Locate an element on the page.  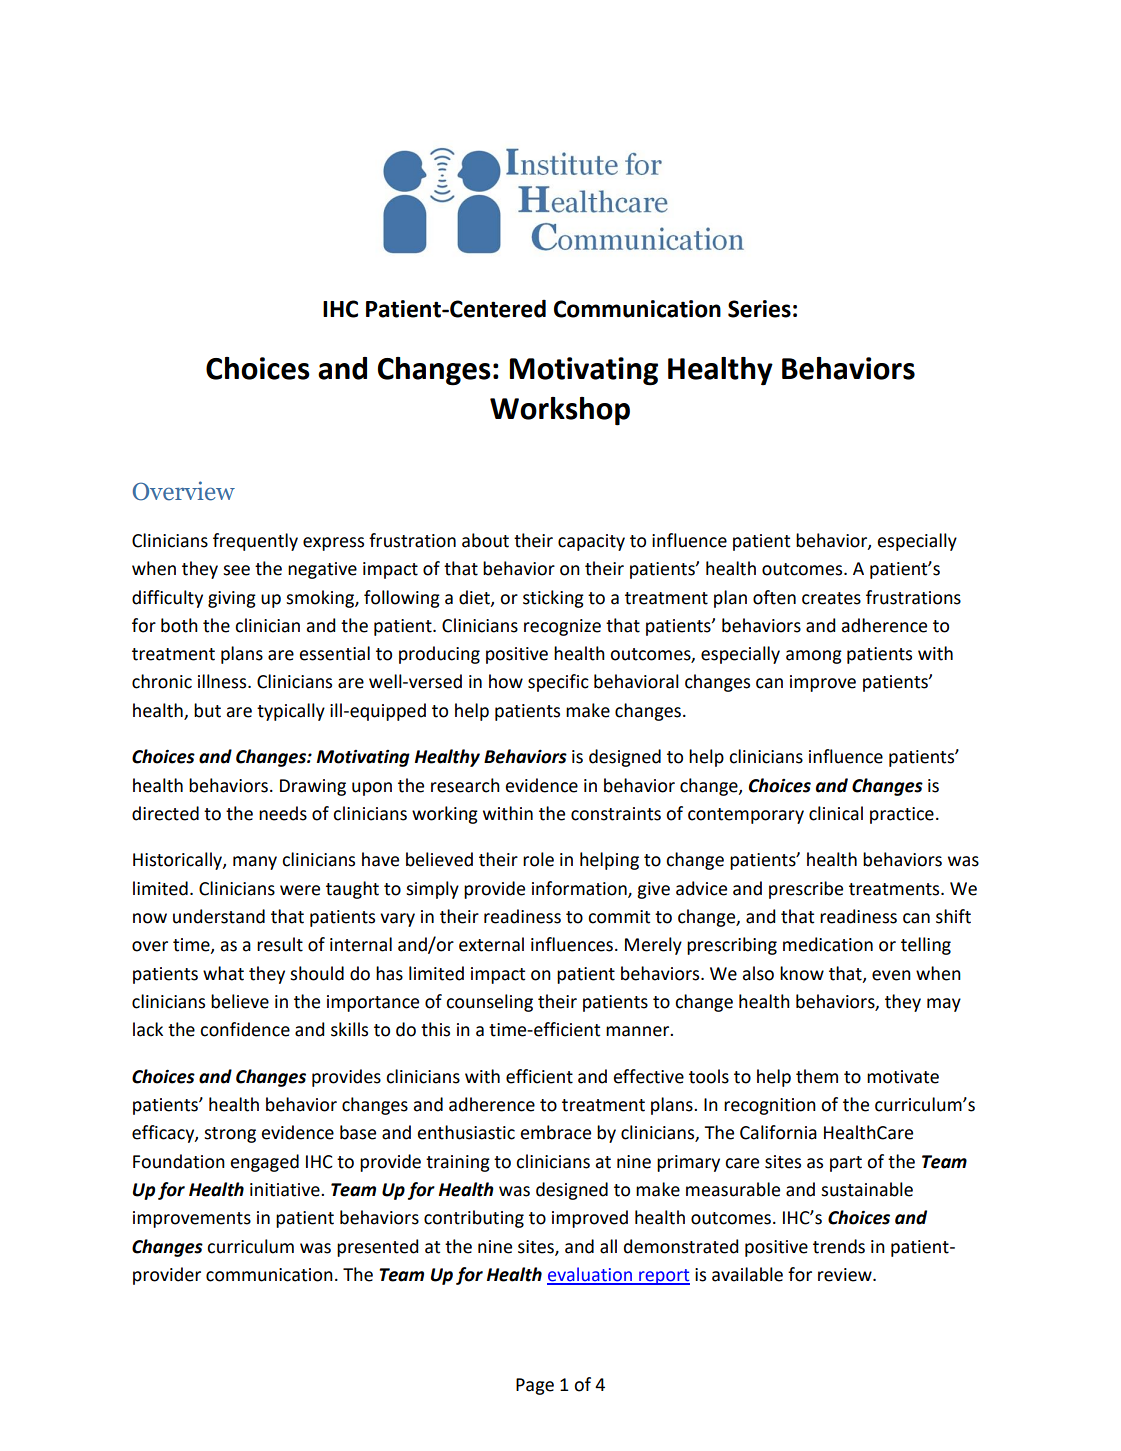
Workshop is located at coordinates (560, 411).
